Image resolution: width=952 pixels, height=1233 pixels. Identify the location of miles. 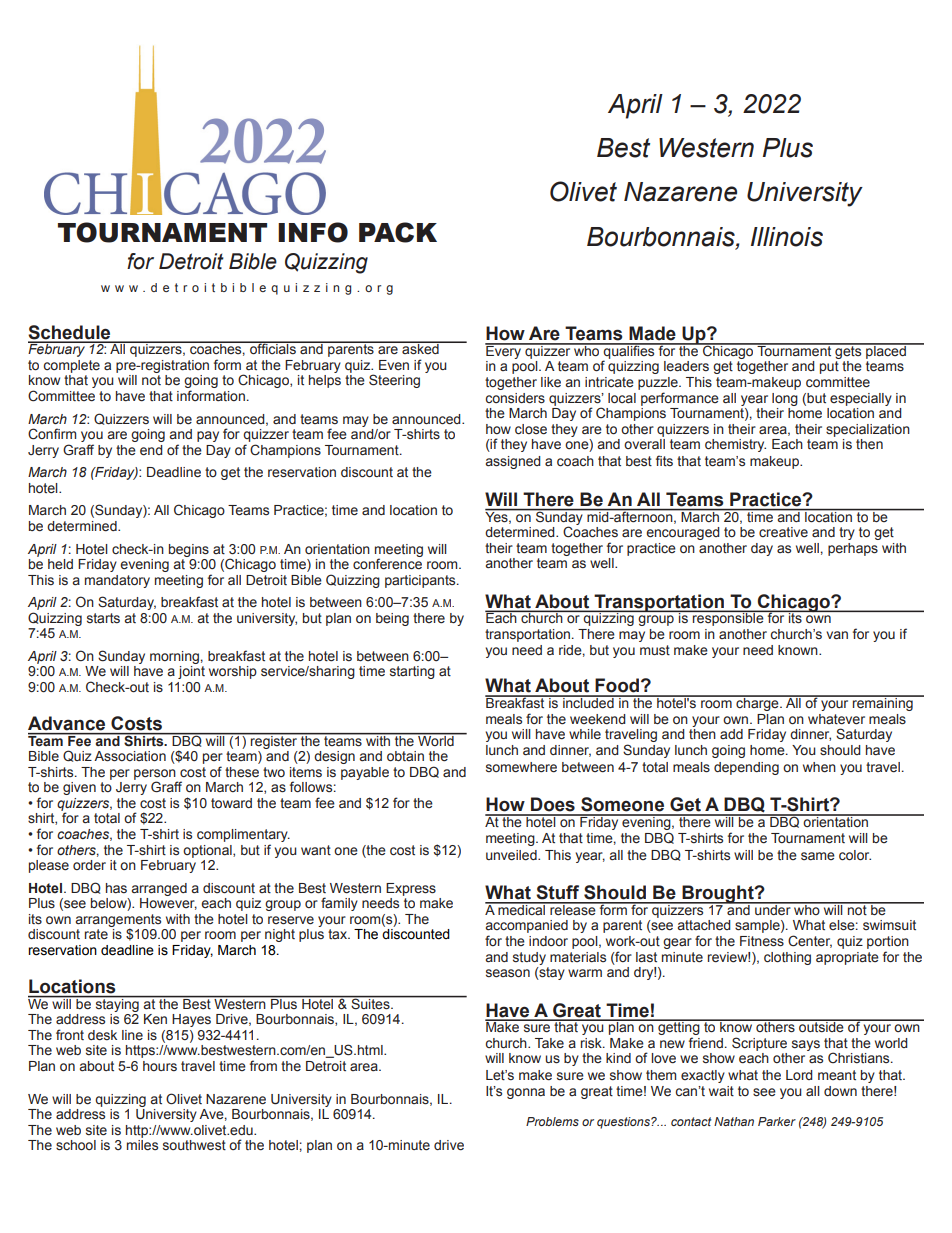
(142, 1145).
